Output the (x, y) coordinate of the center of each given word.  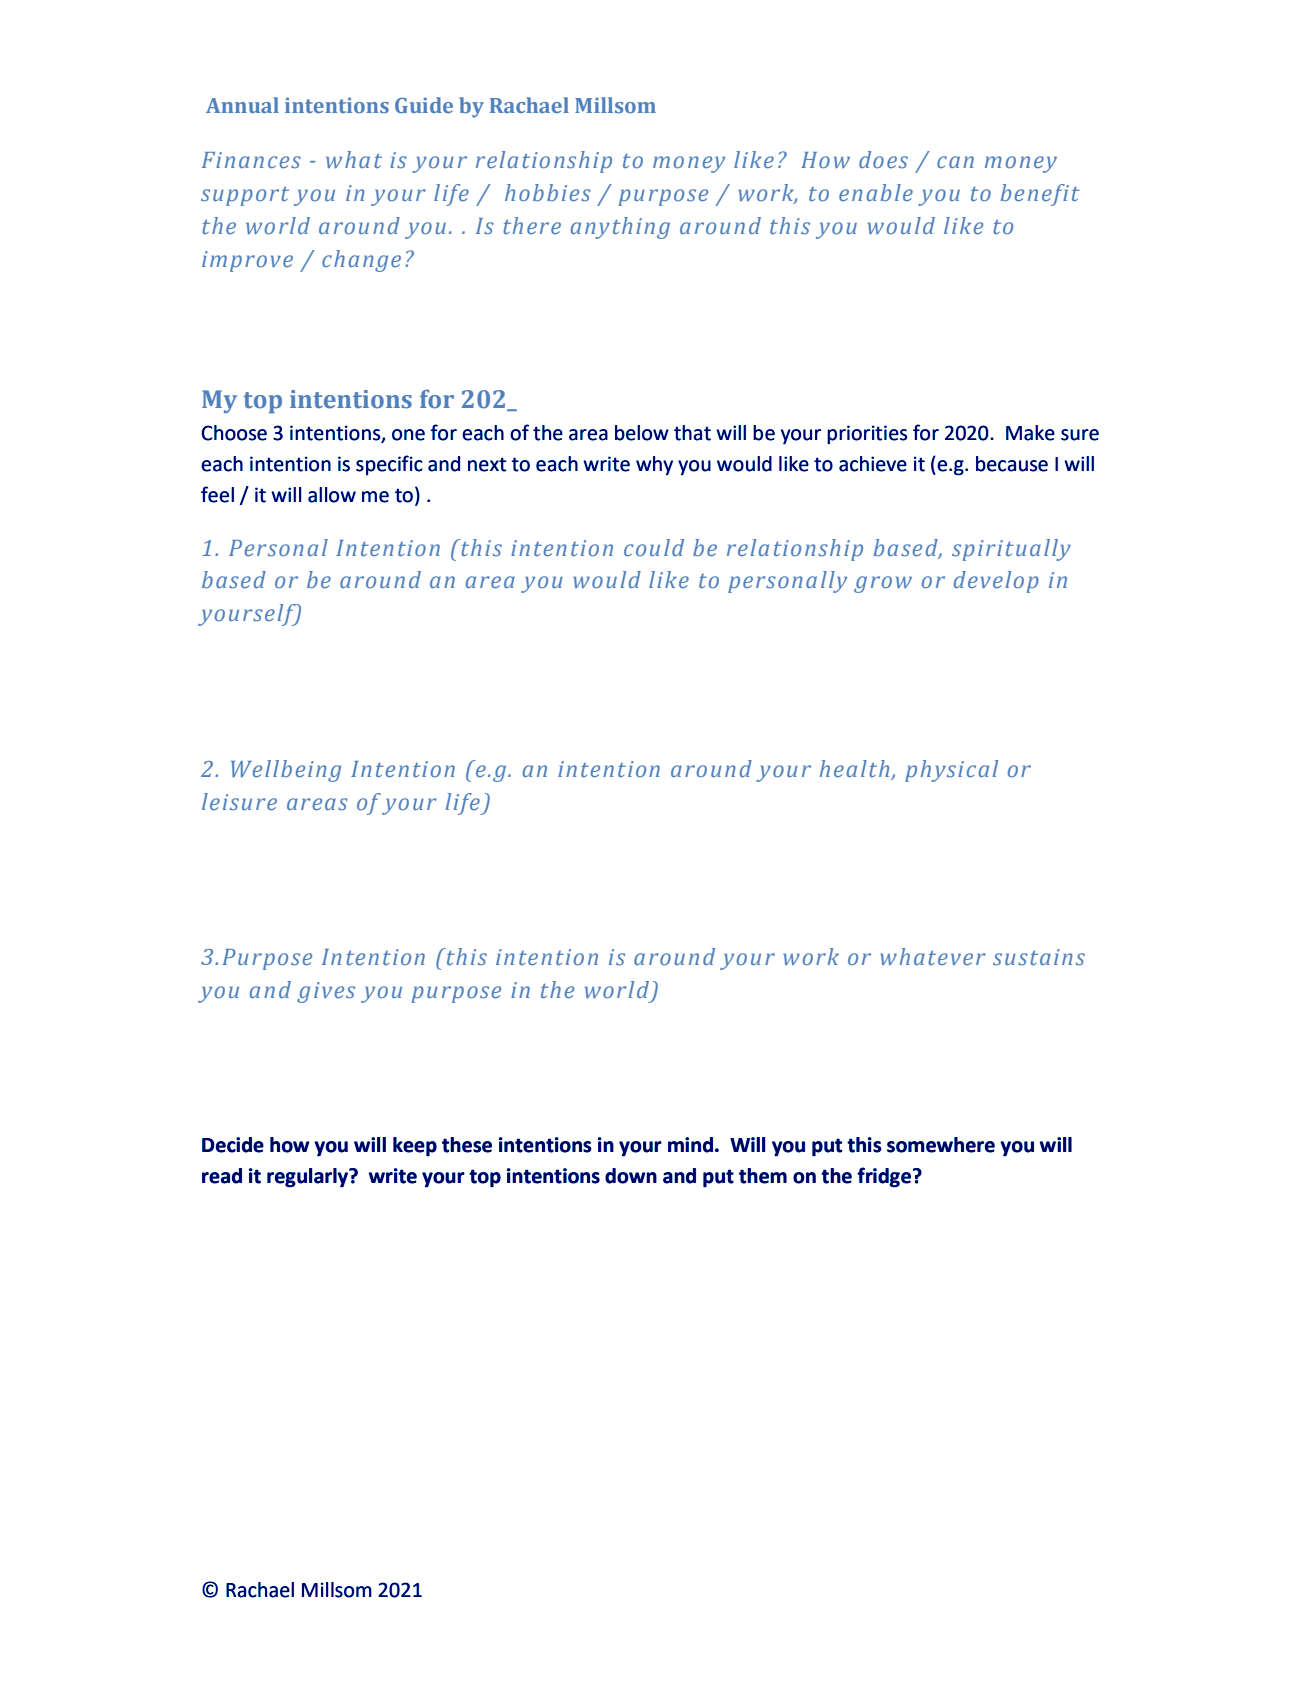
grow (883, 584)
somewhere (941, 1145)
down (631, 1176)
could (654, 547)
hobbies (548, 192)
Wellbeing (286, 771)
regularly (309, 1178)
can (955, 162)
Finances (251, 160)
